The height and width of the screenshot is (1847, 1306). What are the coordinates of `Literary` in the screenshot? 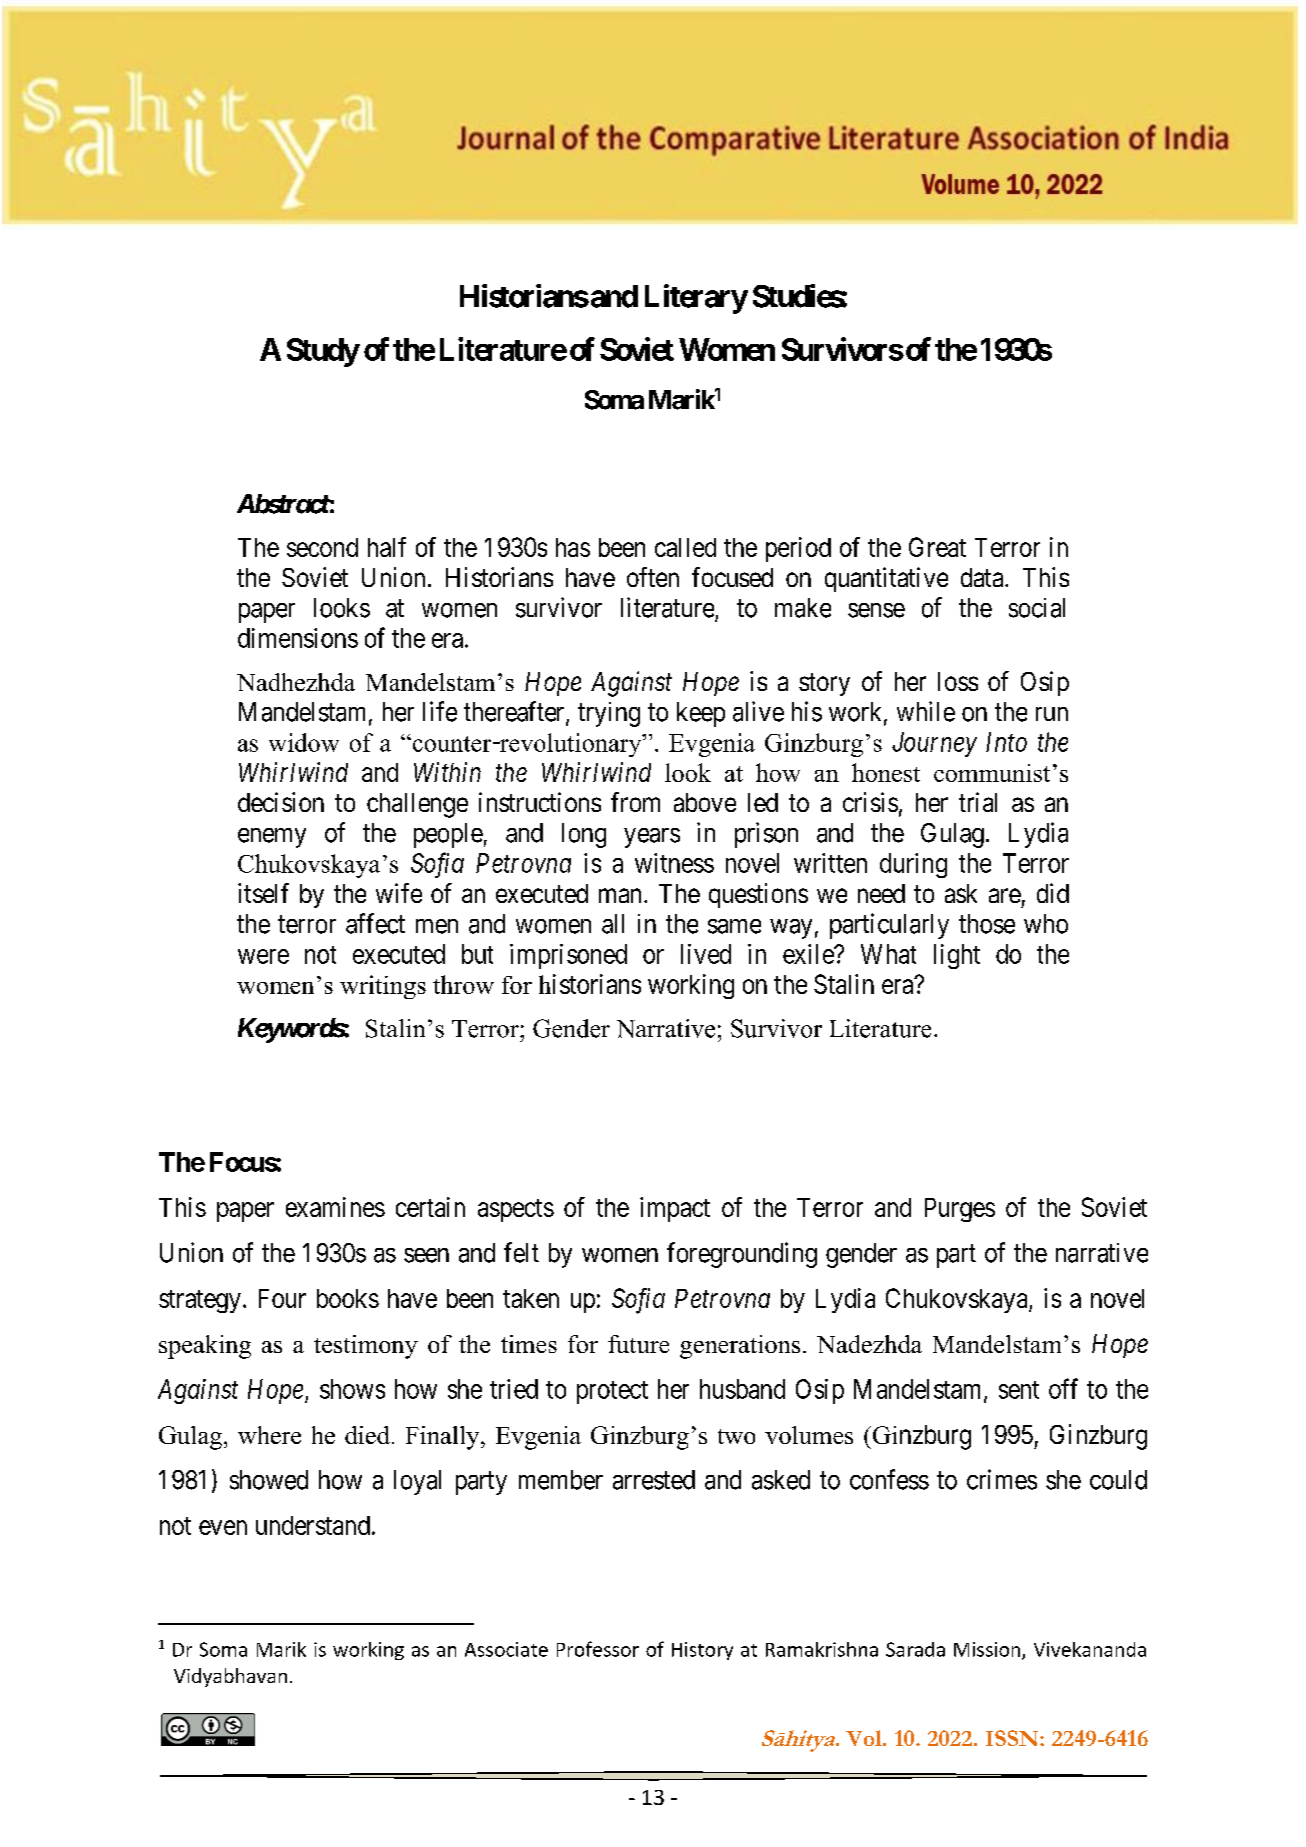 It's located at (696, 299).
